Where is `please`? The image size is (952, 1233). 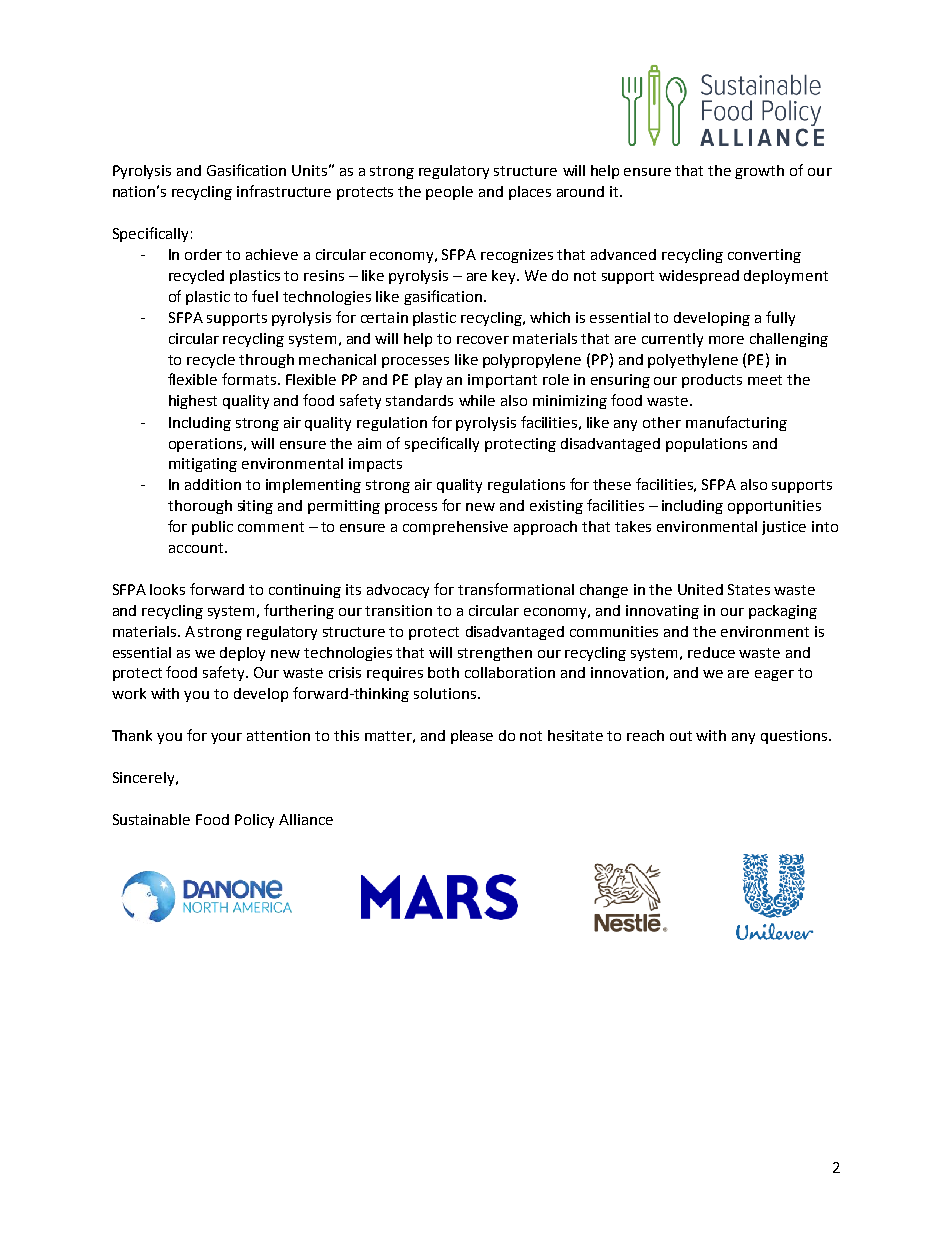 please is located at coordinates (472, 737).
